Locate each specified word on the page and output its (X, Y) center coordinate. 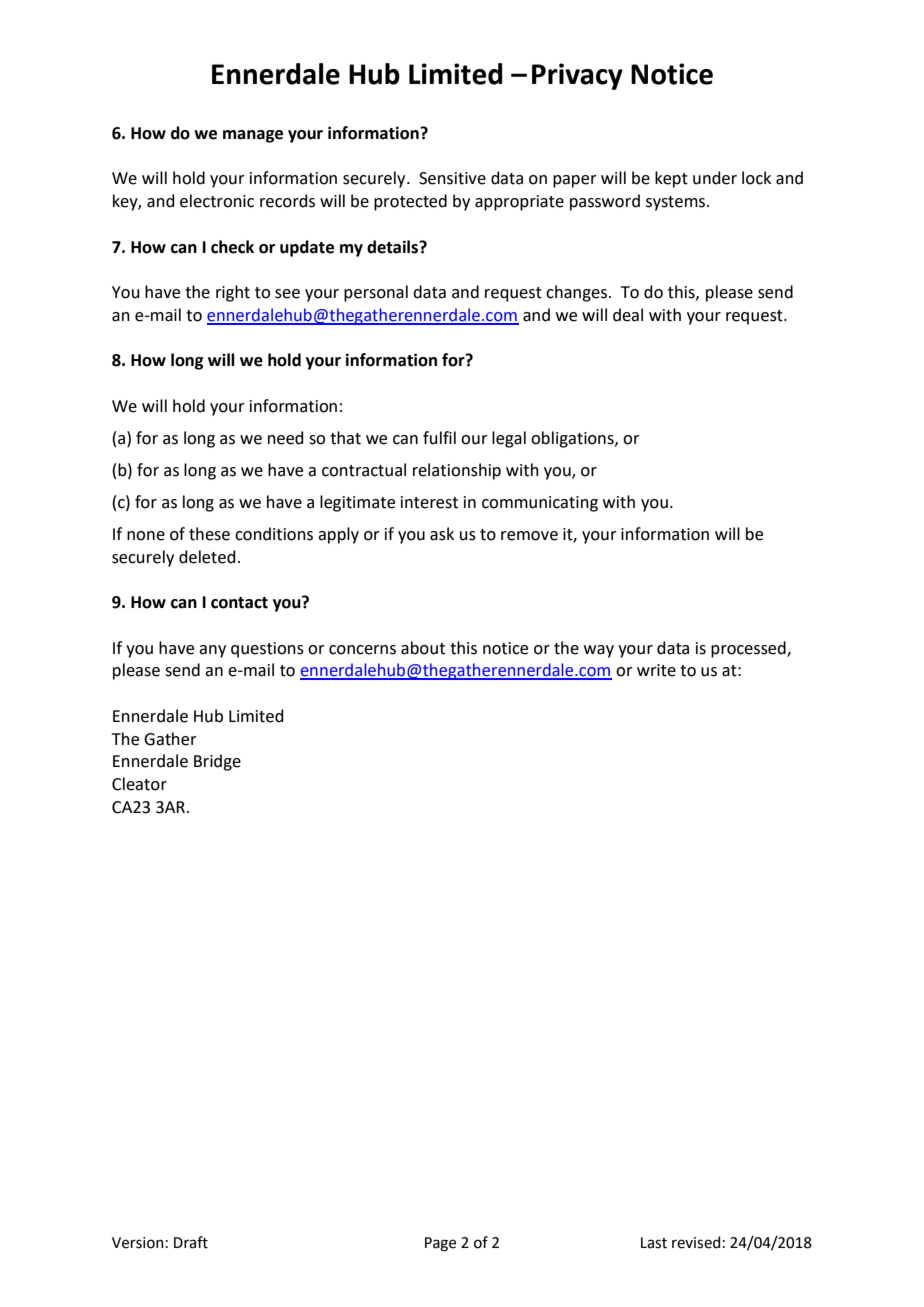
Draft (191, 1242)
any (212, 651)
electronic (217, 201)
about (423, 648)
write (656, 670)
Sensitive (452, 178)
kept (671, 179)
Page (440, 1244)
